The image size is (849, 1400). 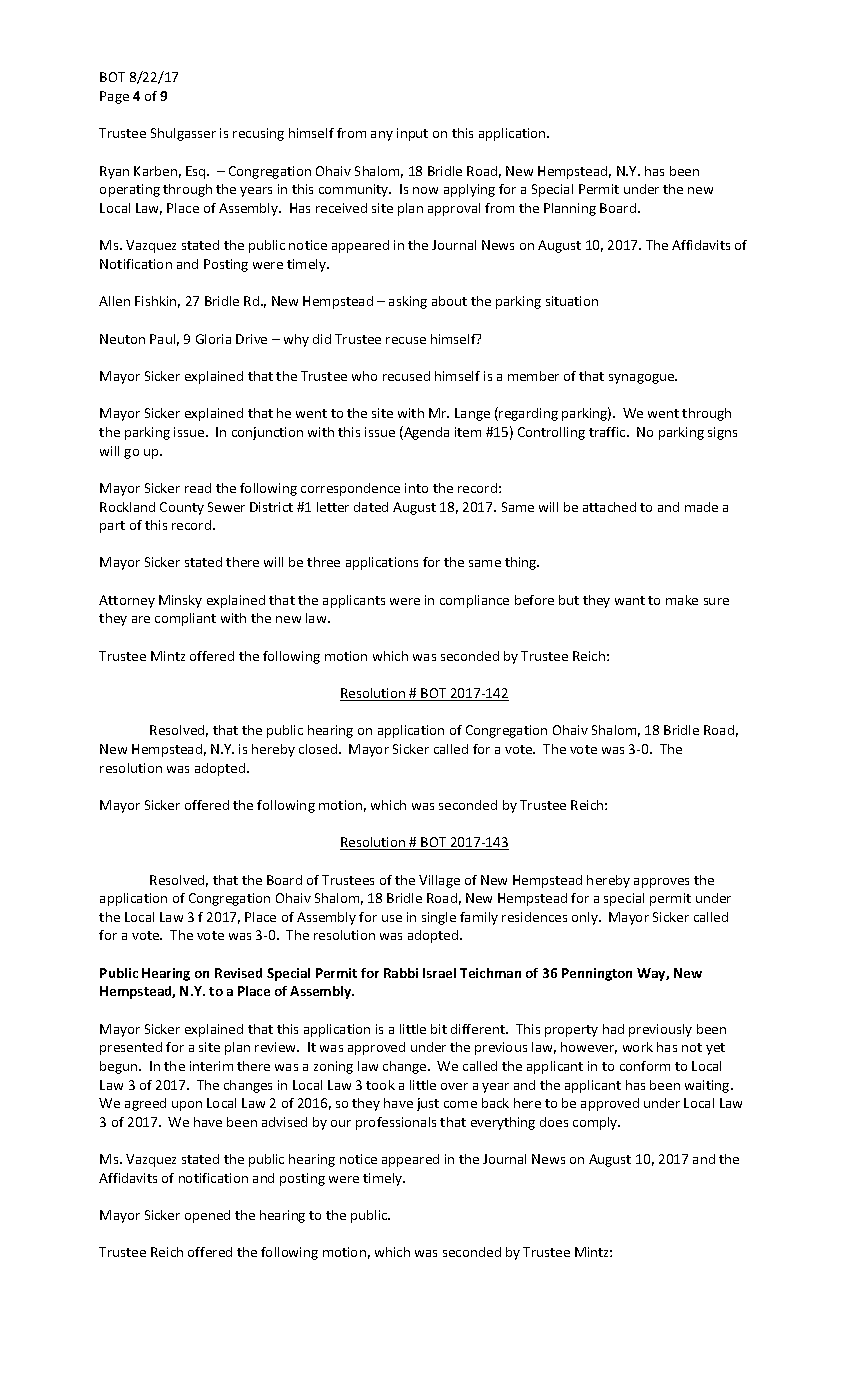 What do you see at coordinates (609, 507) in the document?
I see `attached` at bounding box center [609, 507].
